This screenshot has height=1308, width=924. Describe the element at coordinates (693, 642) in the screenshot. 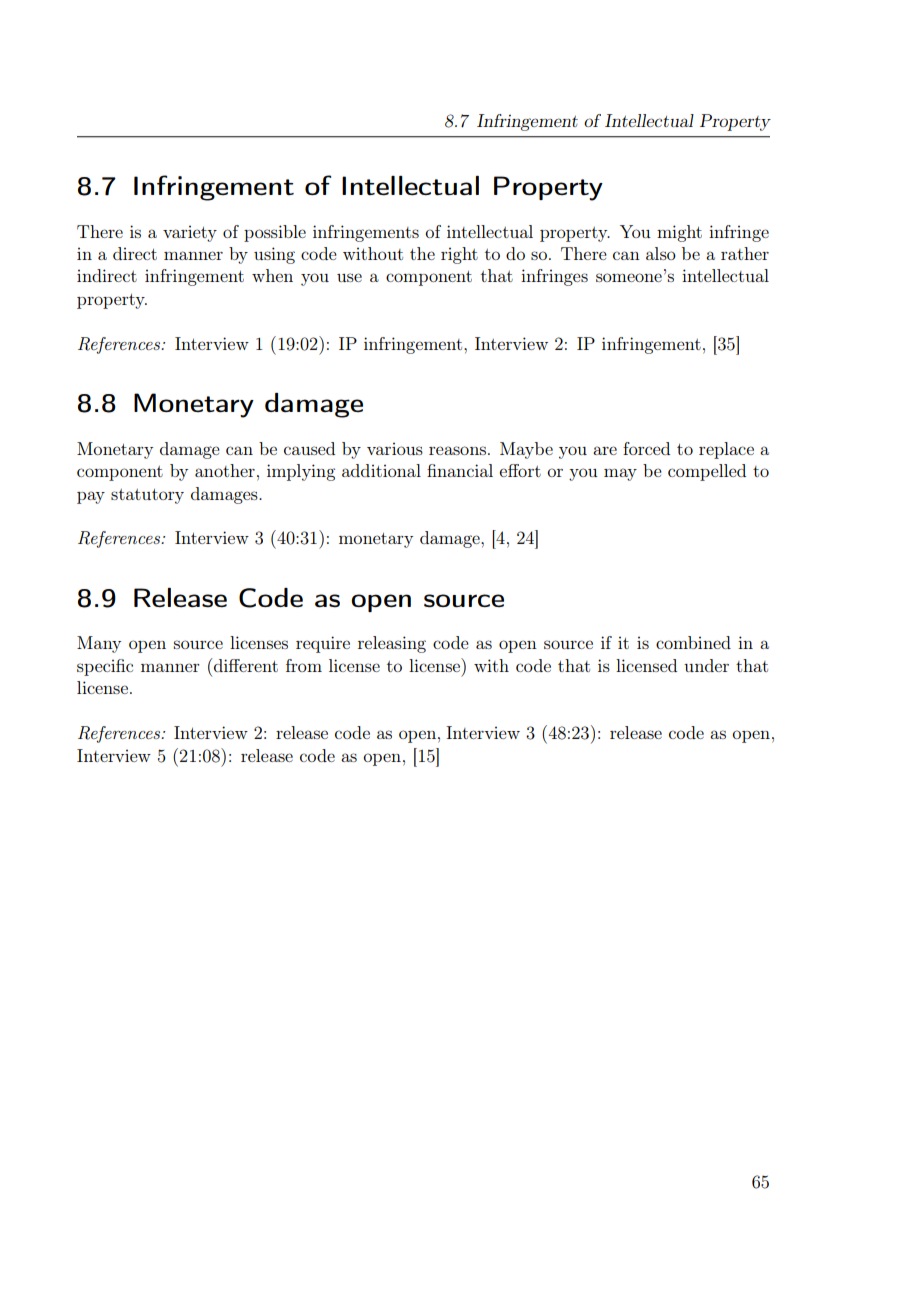

I see `combined` at that location.
